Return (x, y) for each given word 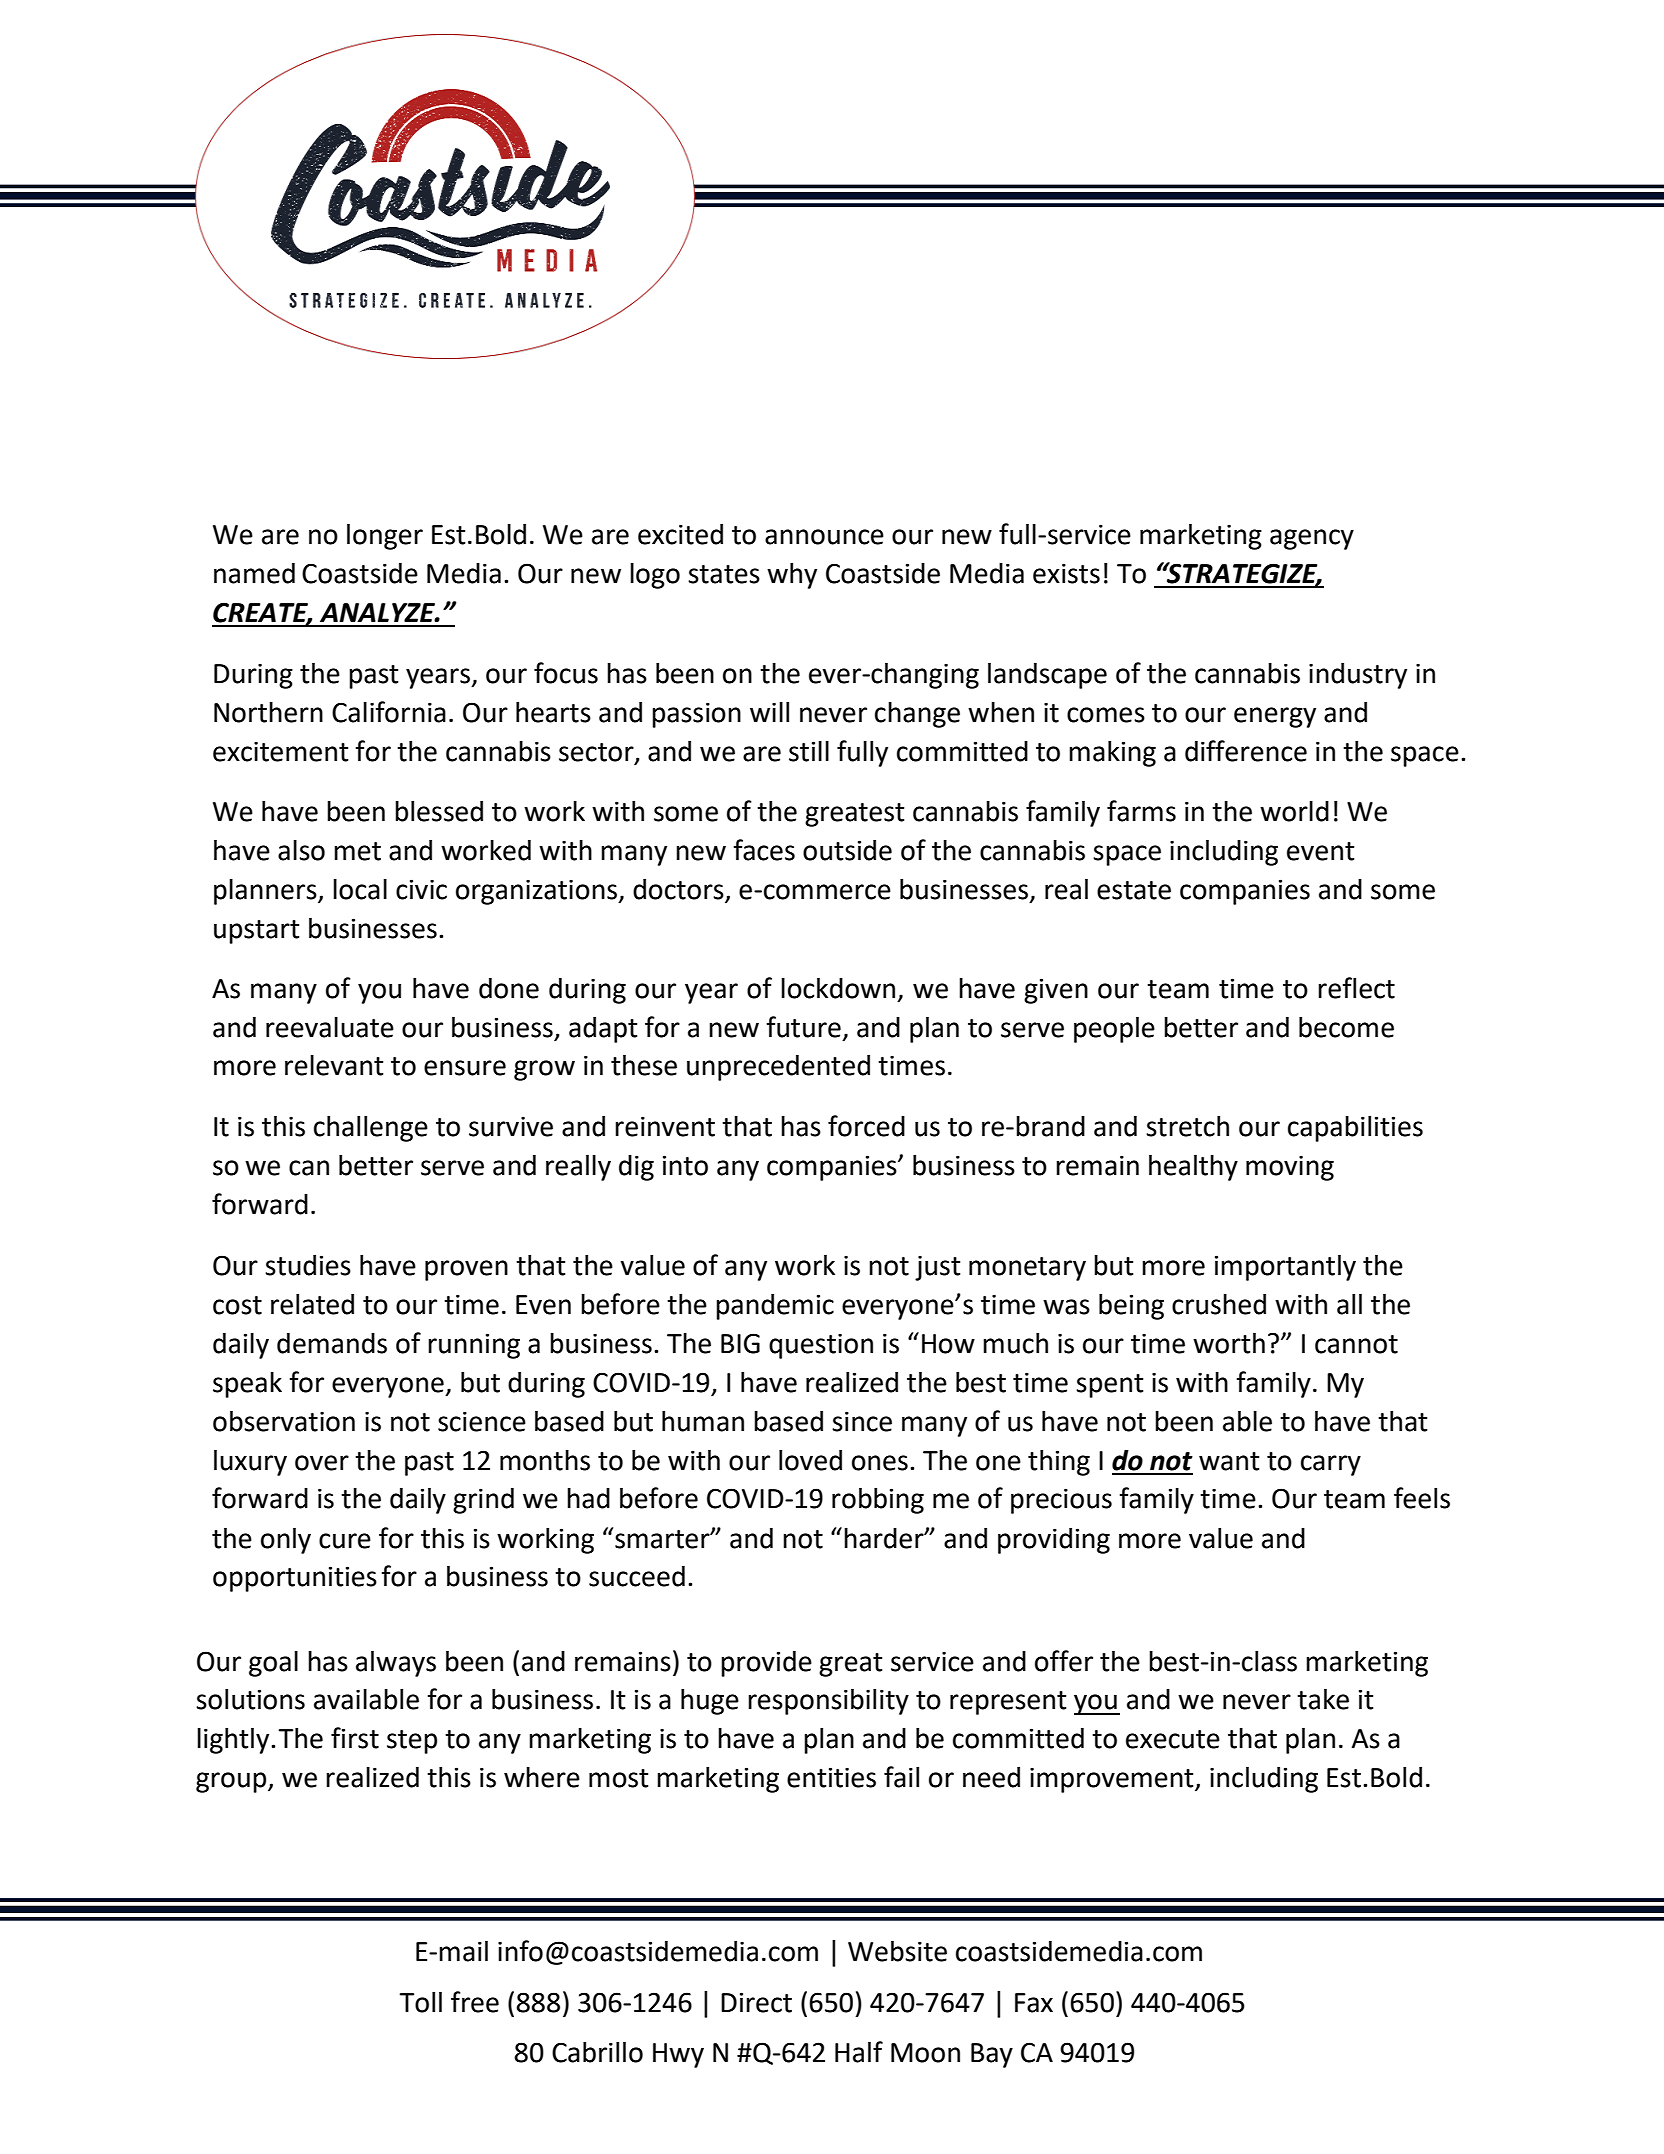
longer (385, 537)
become (1346, 1027)
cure (345, 1541)
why (792, 576)
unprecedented (778, 1068)
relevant (334, 1065)
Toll (420, 2002)
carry (1331, 1465)
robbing (878, 1501)
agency (1312, 539)
